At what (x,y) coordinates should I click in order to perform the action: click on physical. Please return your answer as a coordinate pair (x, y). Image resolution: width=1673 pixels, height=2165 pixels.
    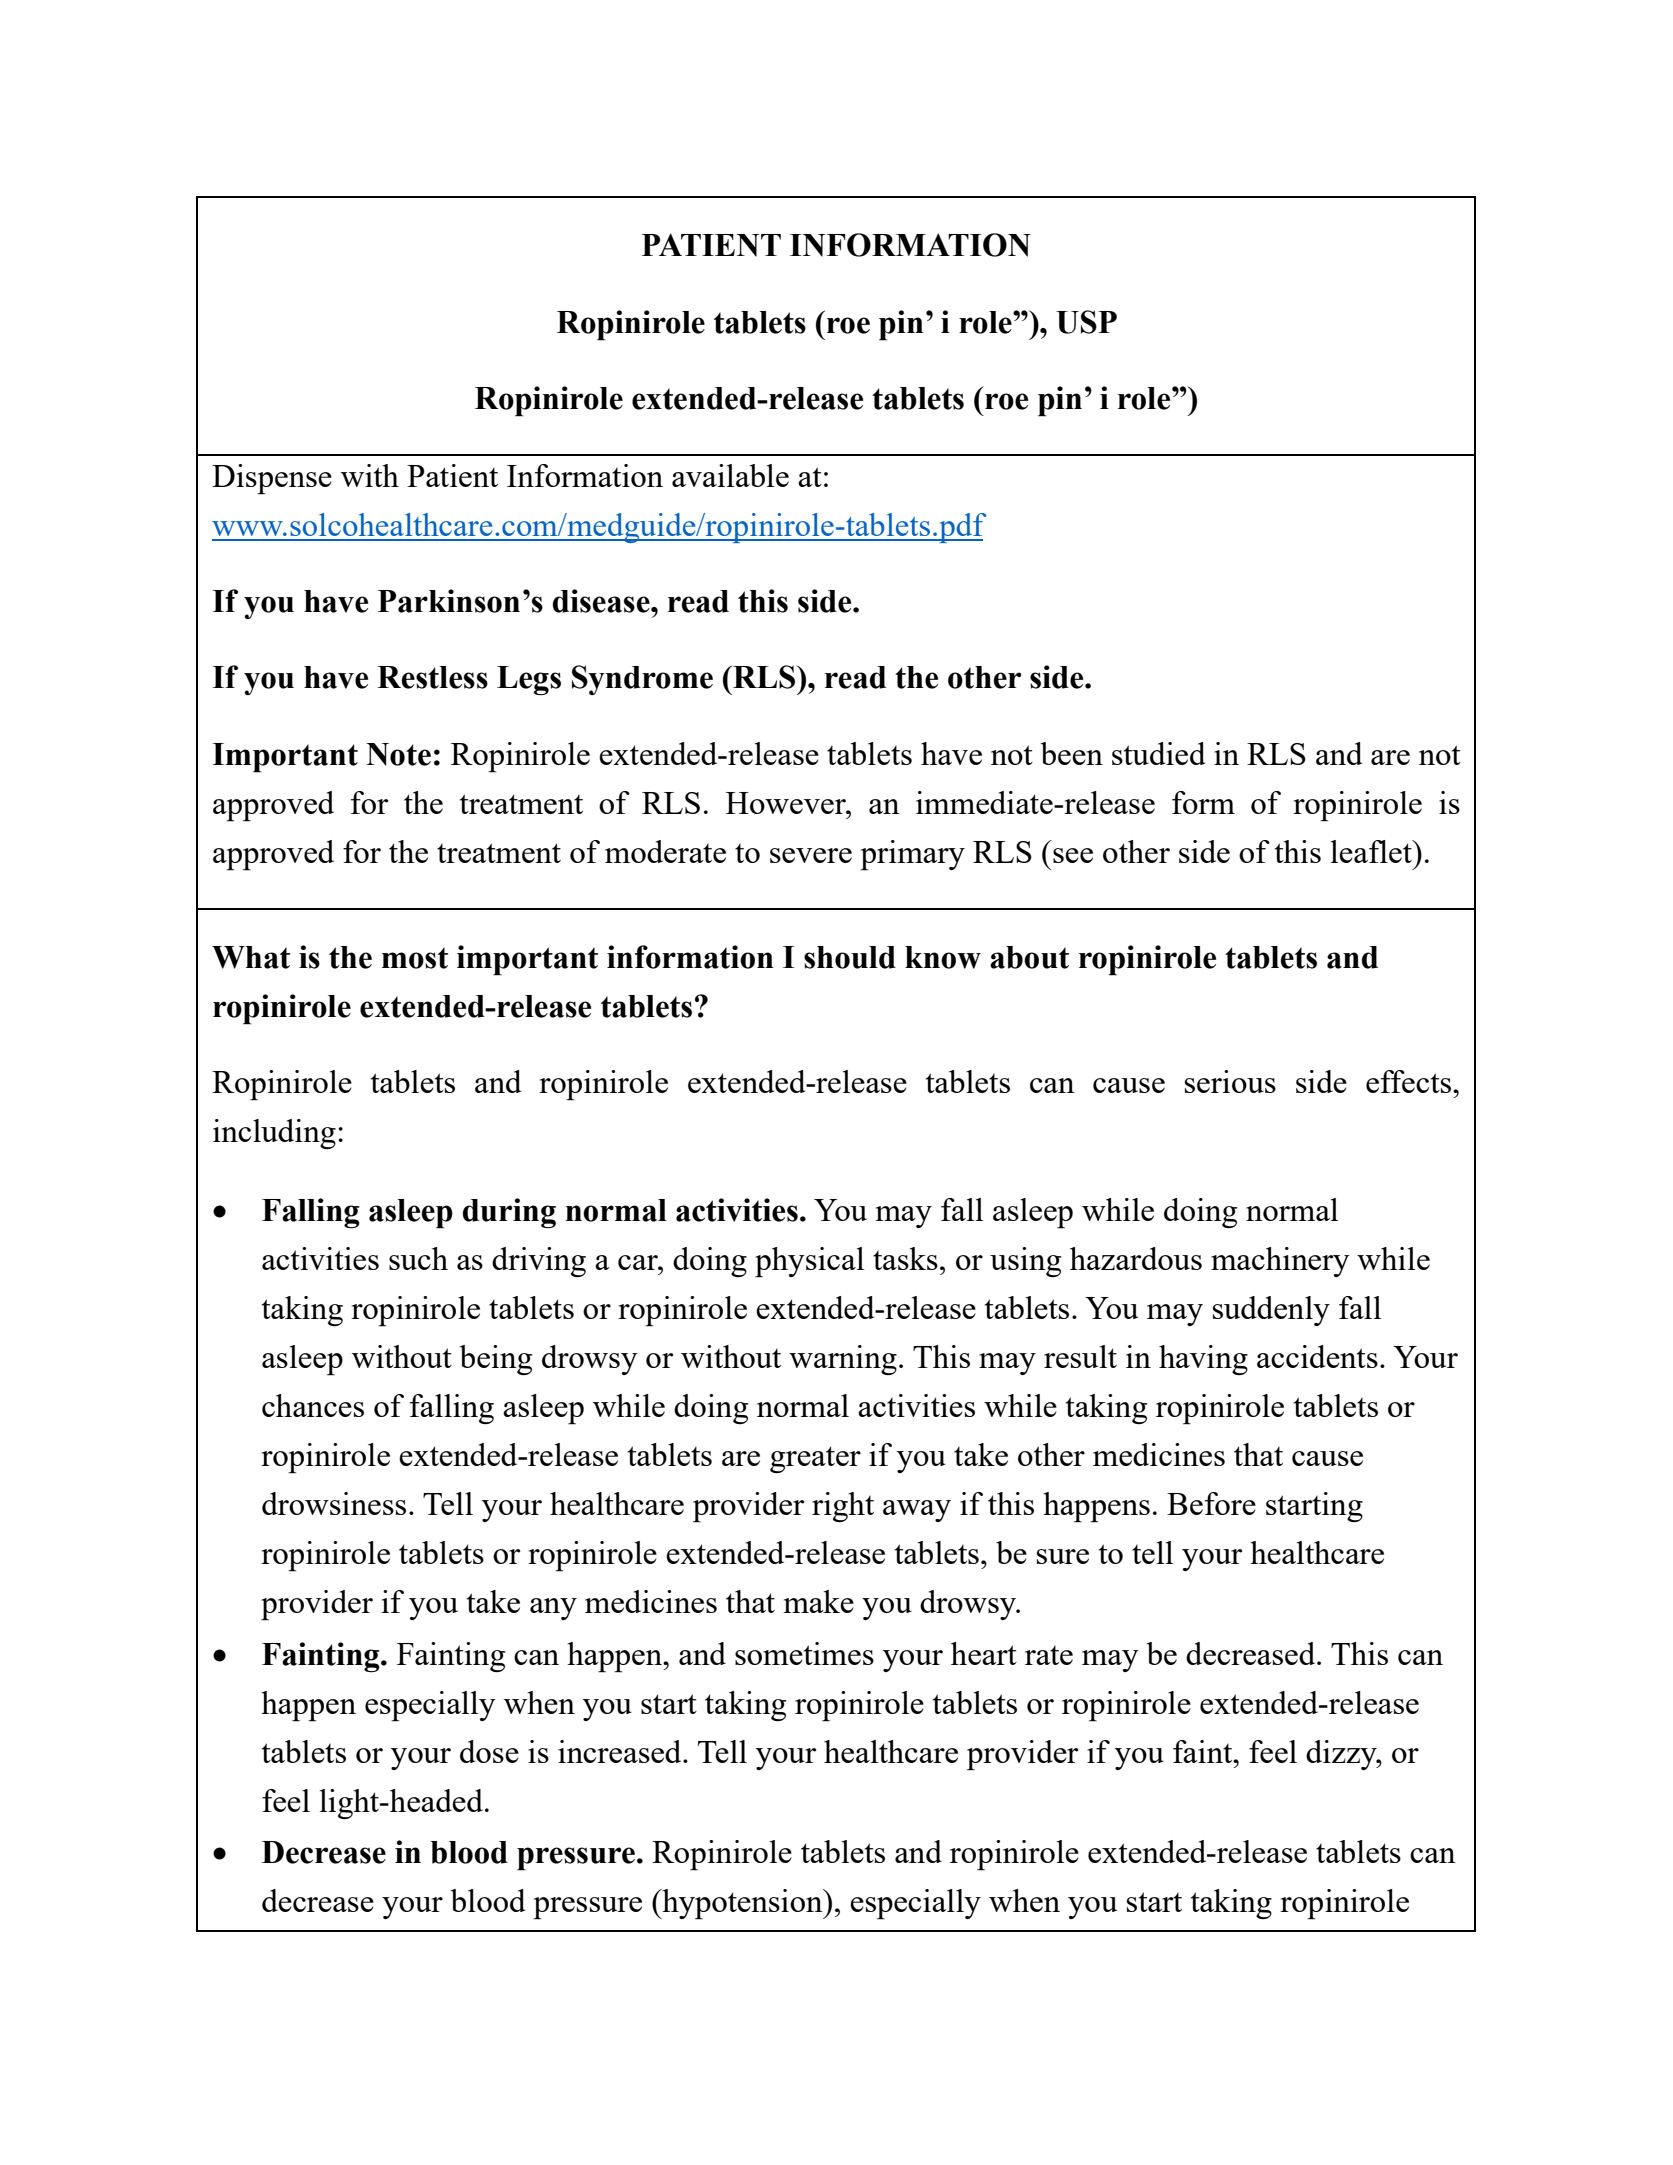
    Looking at the image, I should click on (809, 1262).
